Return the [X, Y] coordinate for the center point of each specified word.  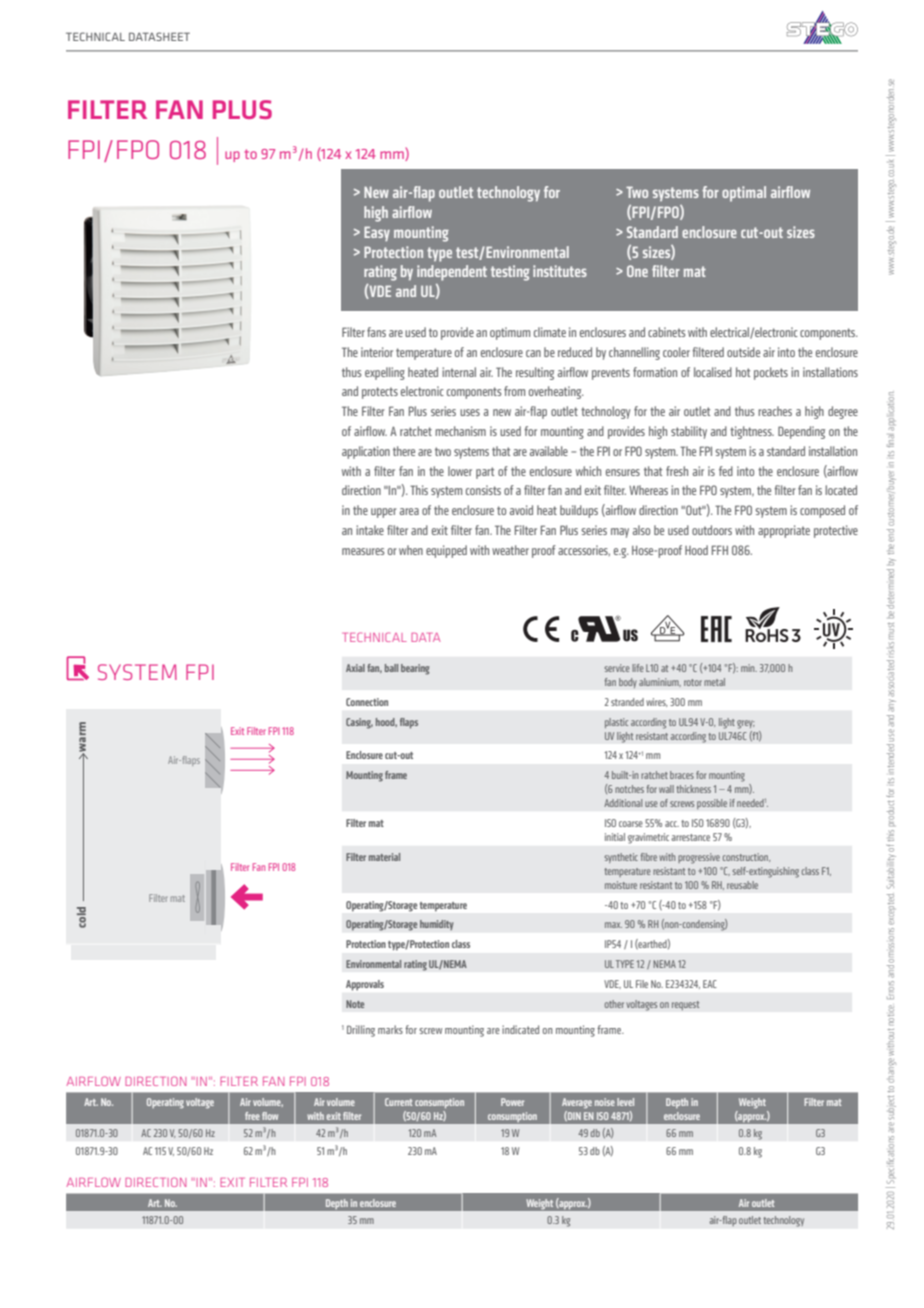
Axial [355, 668]
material [384, 857]
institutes [560, 271]
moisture [621, 885]
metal [714, 682]
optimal [744, 194]
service [617, 668]
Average [577, 1103]
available [549, 451]
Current [399, 1102]
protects [380, 393]
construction [746, 857]
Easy [377, 233]
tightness [752, 432]
